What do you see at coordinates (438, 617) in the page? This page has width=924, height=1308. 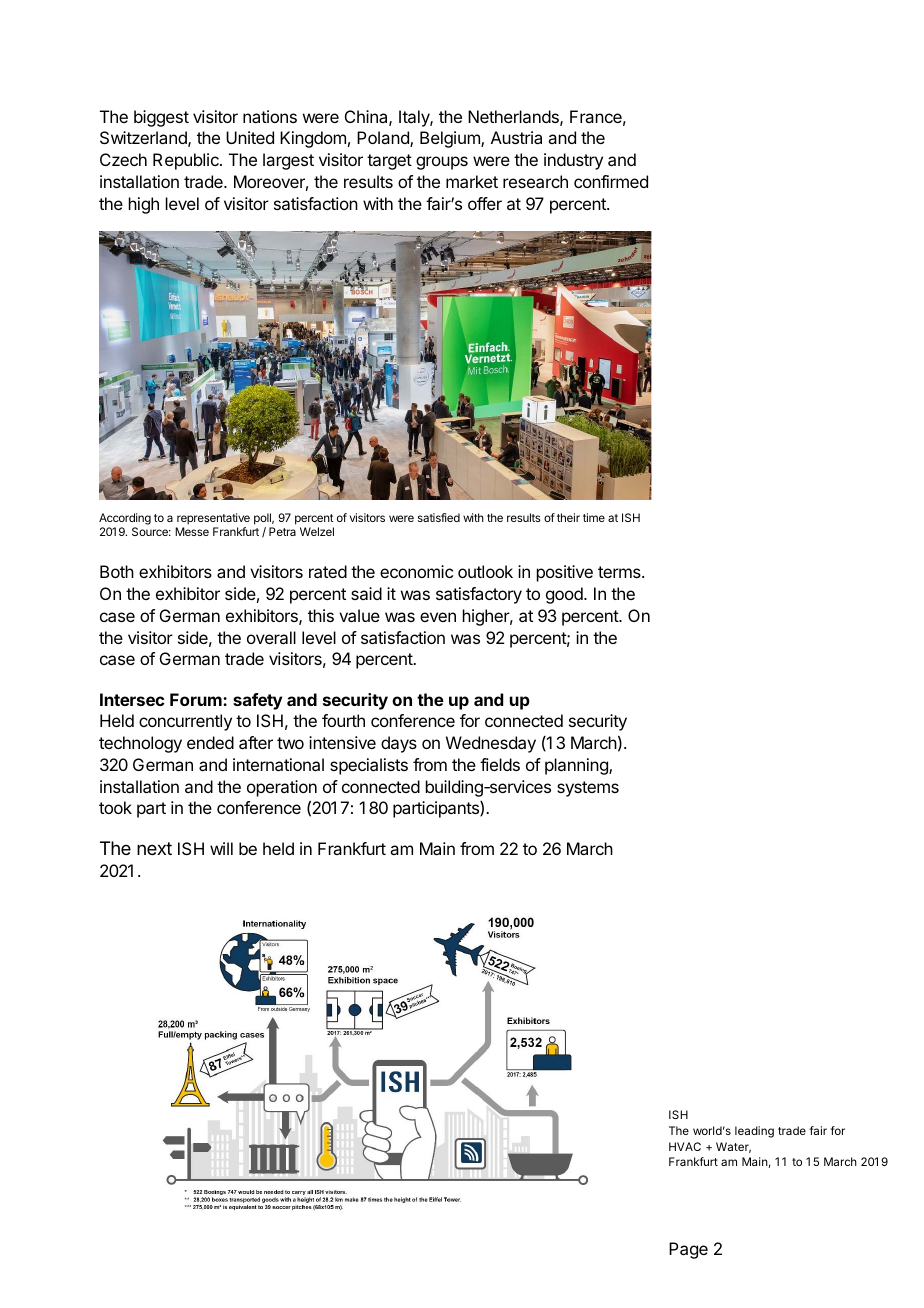 I see `even` at bounding box center [438, 617].
